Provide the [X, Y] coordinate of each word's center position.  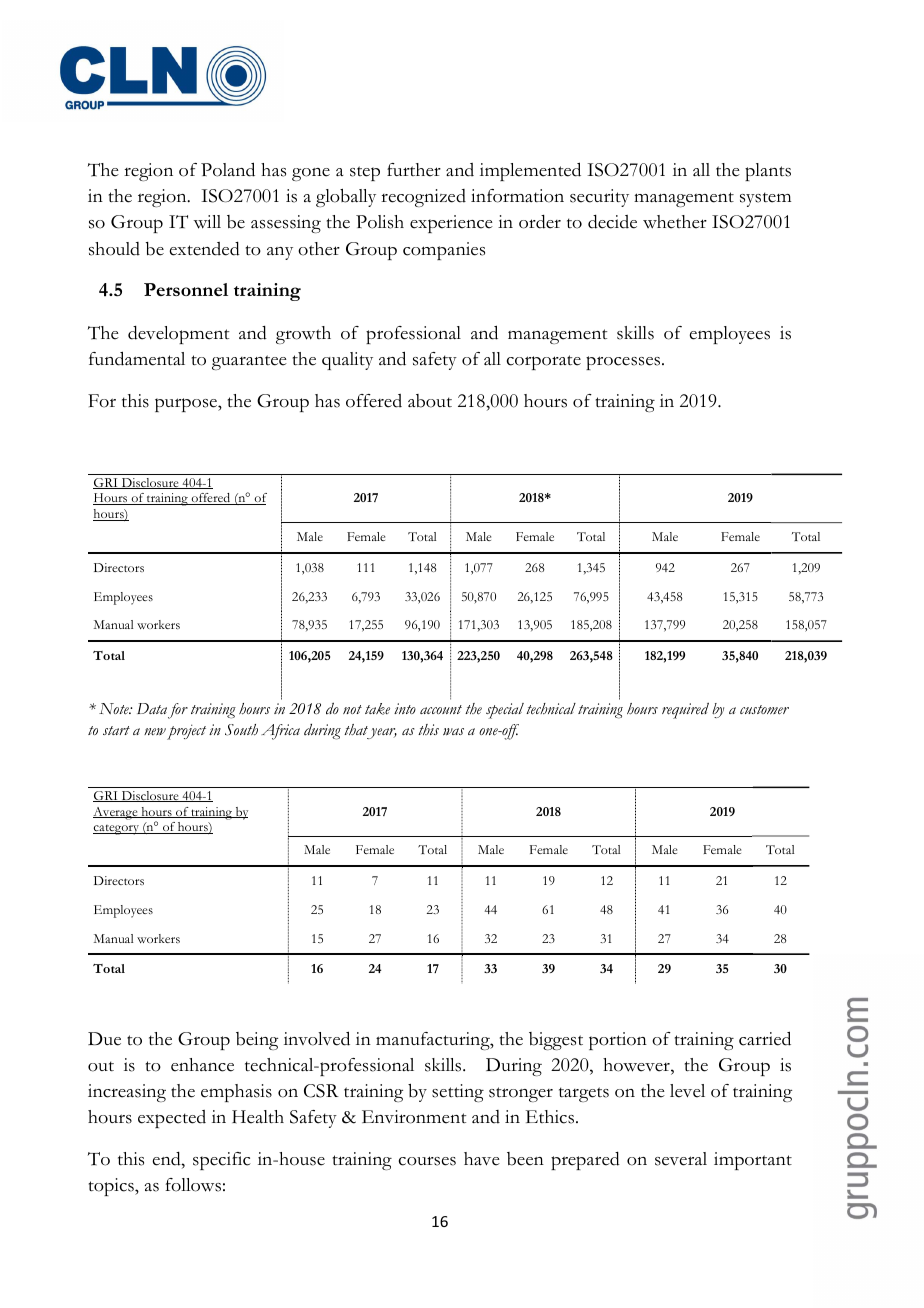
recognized [423, 198]
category [117, 830]
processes [623, 363]
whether [675, 222]
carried [765, 1038]
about [430, 401]
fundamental [137, 358]
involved [317, 1038]
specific [222, 1161]
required [685, 710]
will [207, 222]
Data [152, 708]
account [441, 709]
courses [427, 1161]
